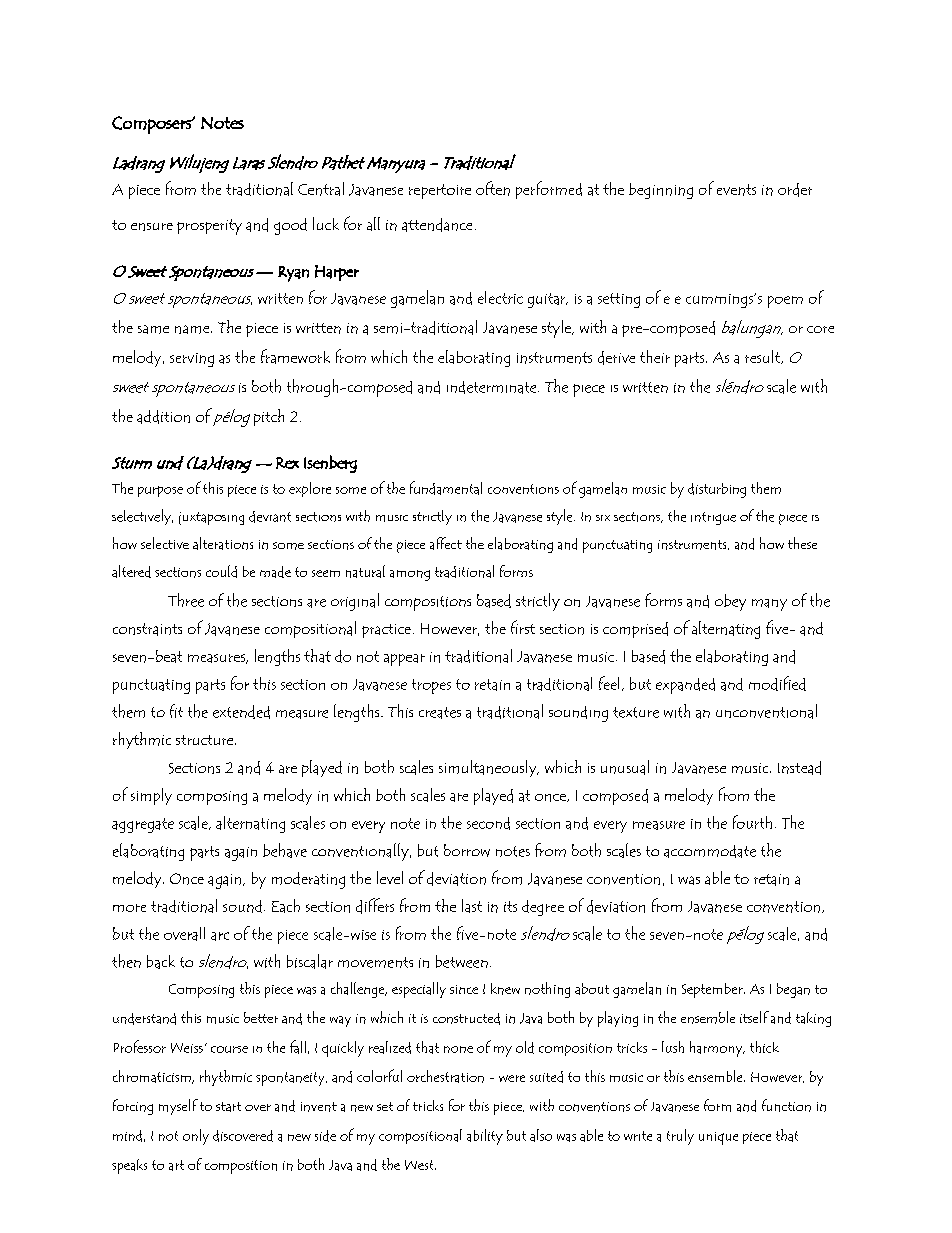 This screenshot has width=952, height=1233. I want to click on Three, so click(186, 600).
